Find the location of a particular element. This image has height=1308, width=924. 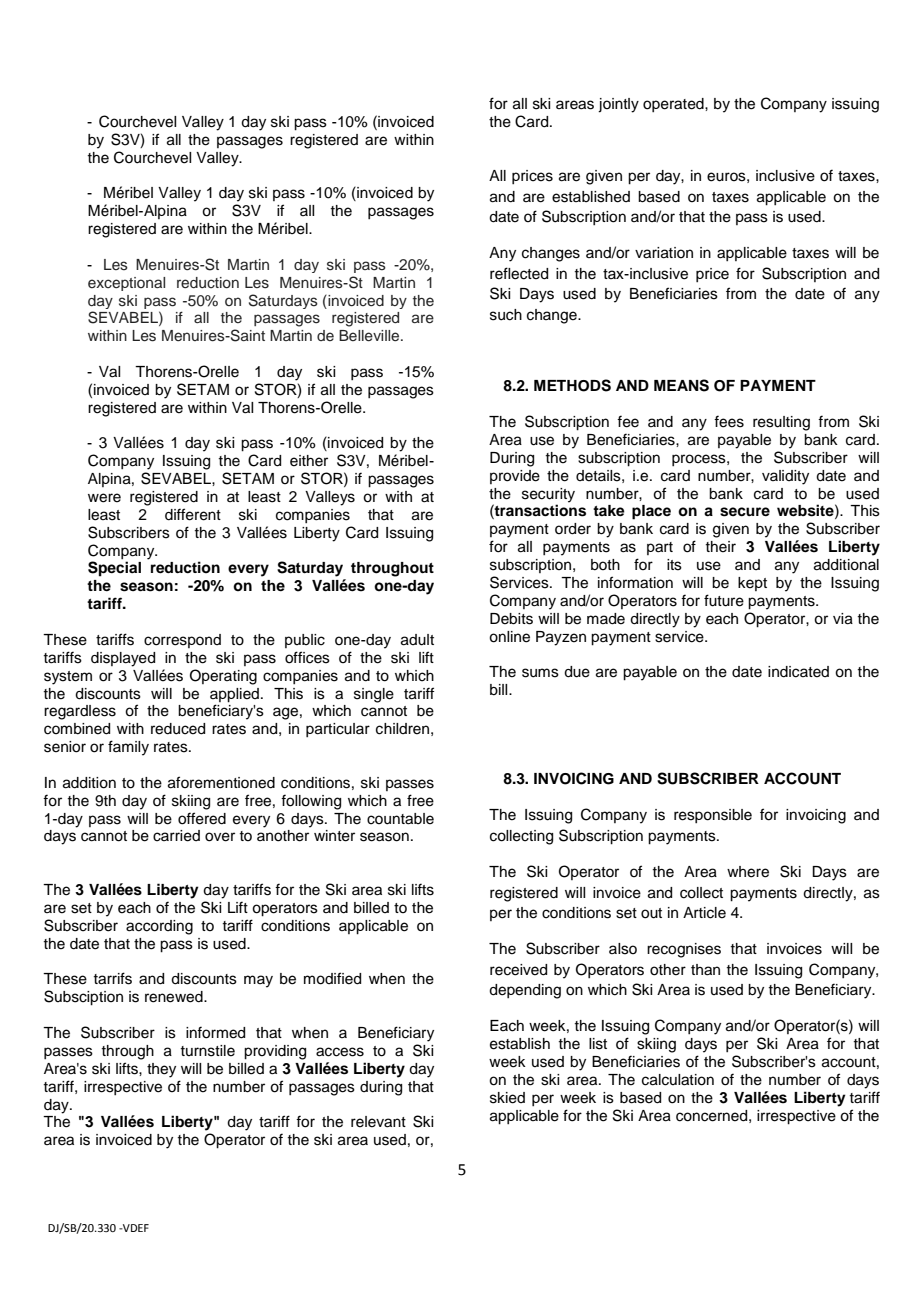

calculation is located at coordinates (678, 1080).
